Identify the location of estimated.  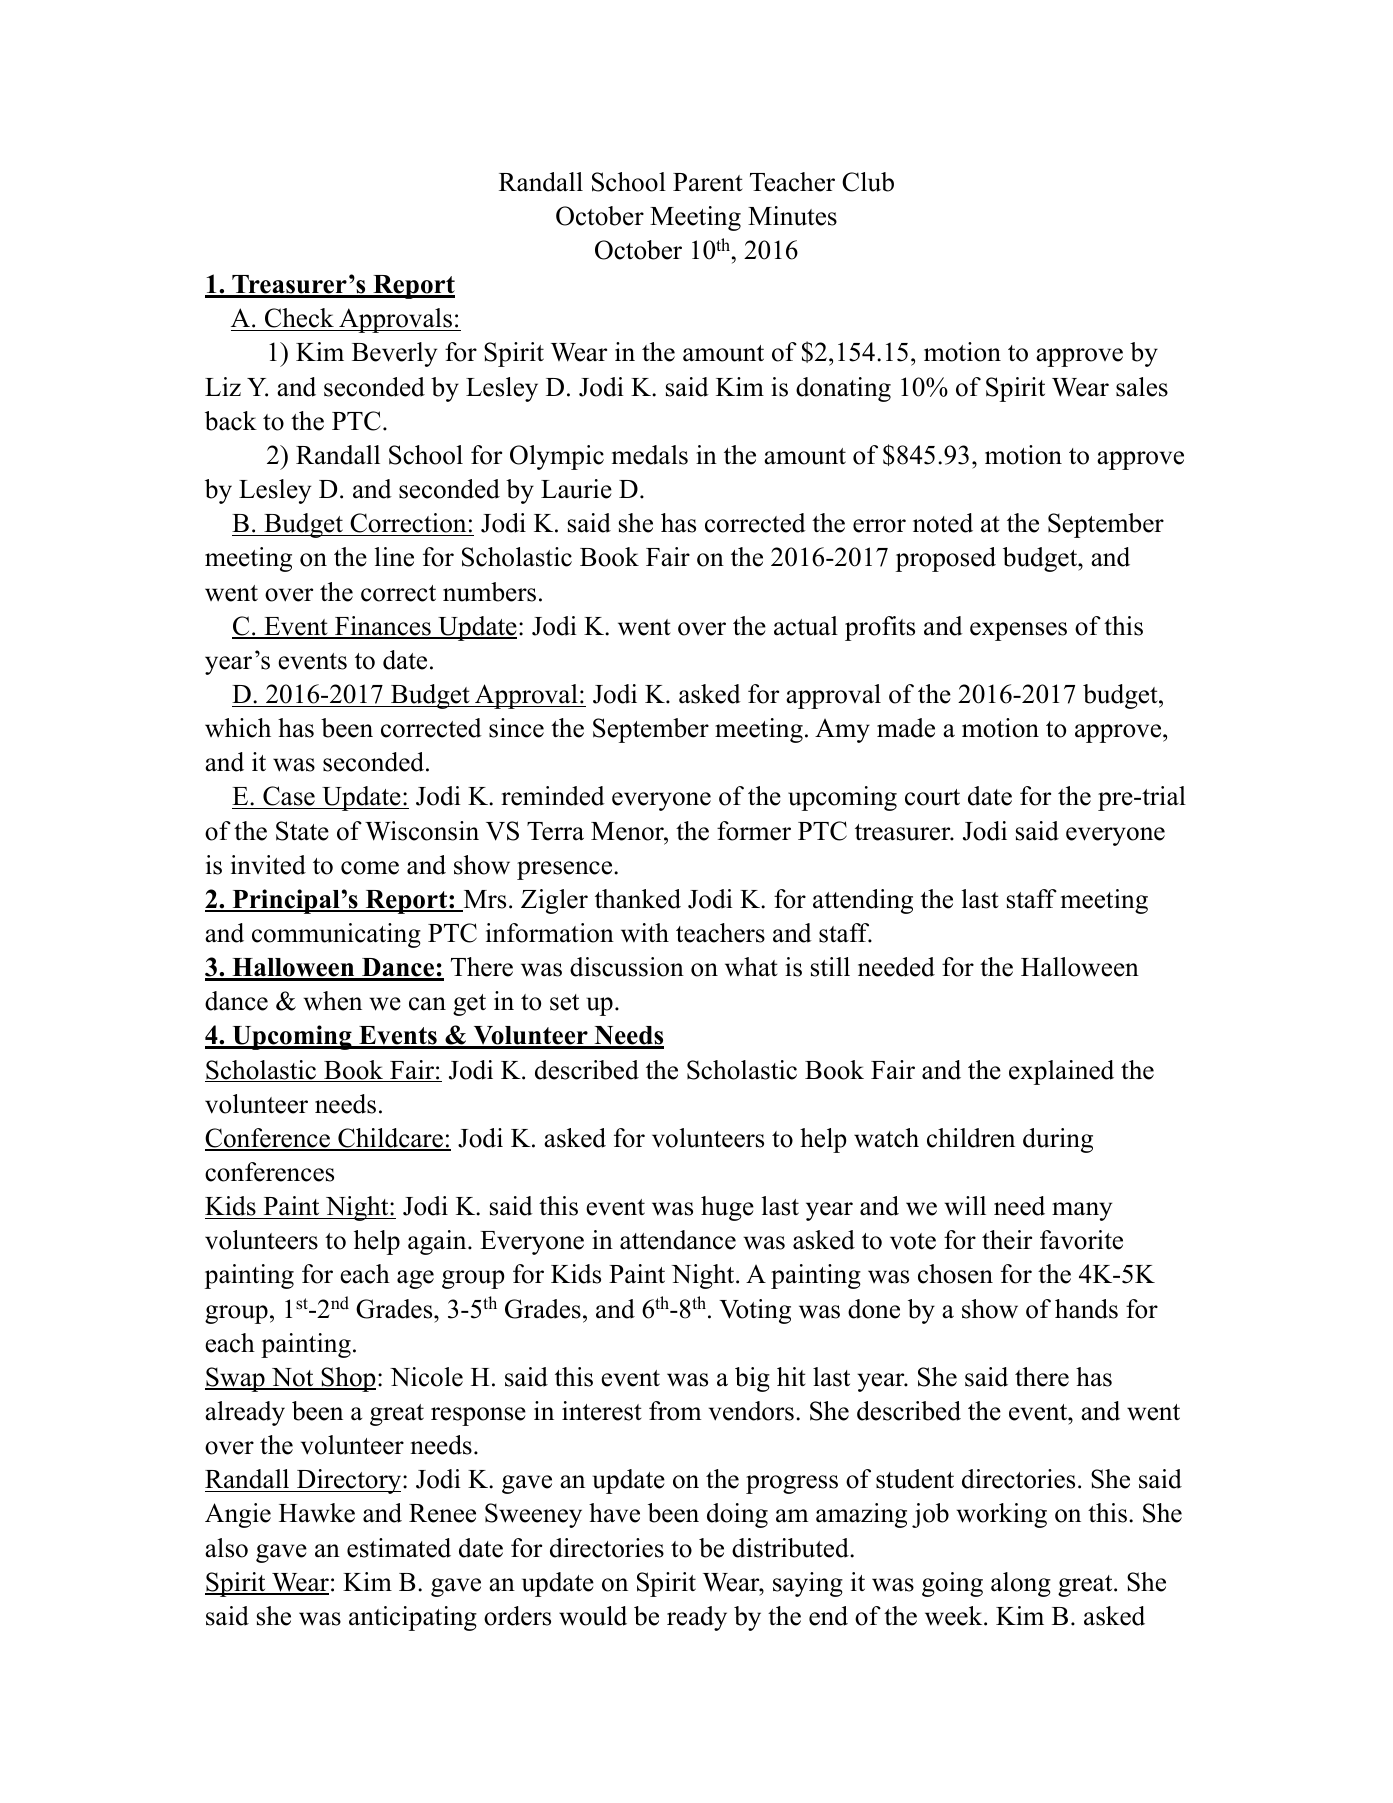
(399, 1548).
